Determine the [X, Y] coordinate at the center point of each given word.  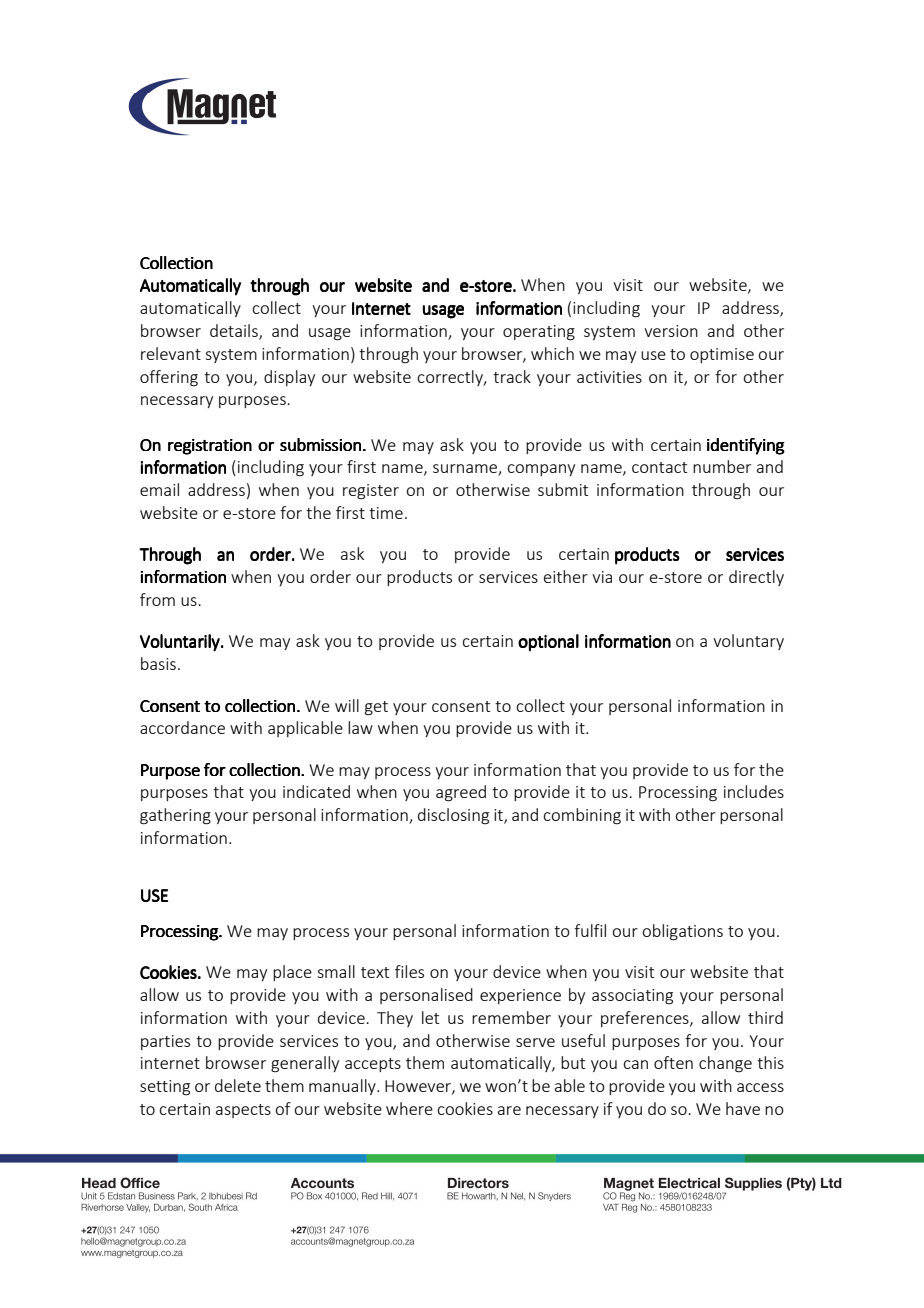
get [376, 708]
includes [754, 791]
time [386, 513]
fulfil [590, 930]
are [509, 1110]
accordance [182, 727]
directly [756, 578]
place [292, 973]
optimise [722, 355]
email [159, 489]
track [512, 376]
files [409, 971]
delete [238, 1085]
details [235, 332]
